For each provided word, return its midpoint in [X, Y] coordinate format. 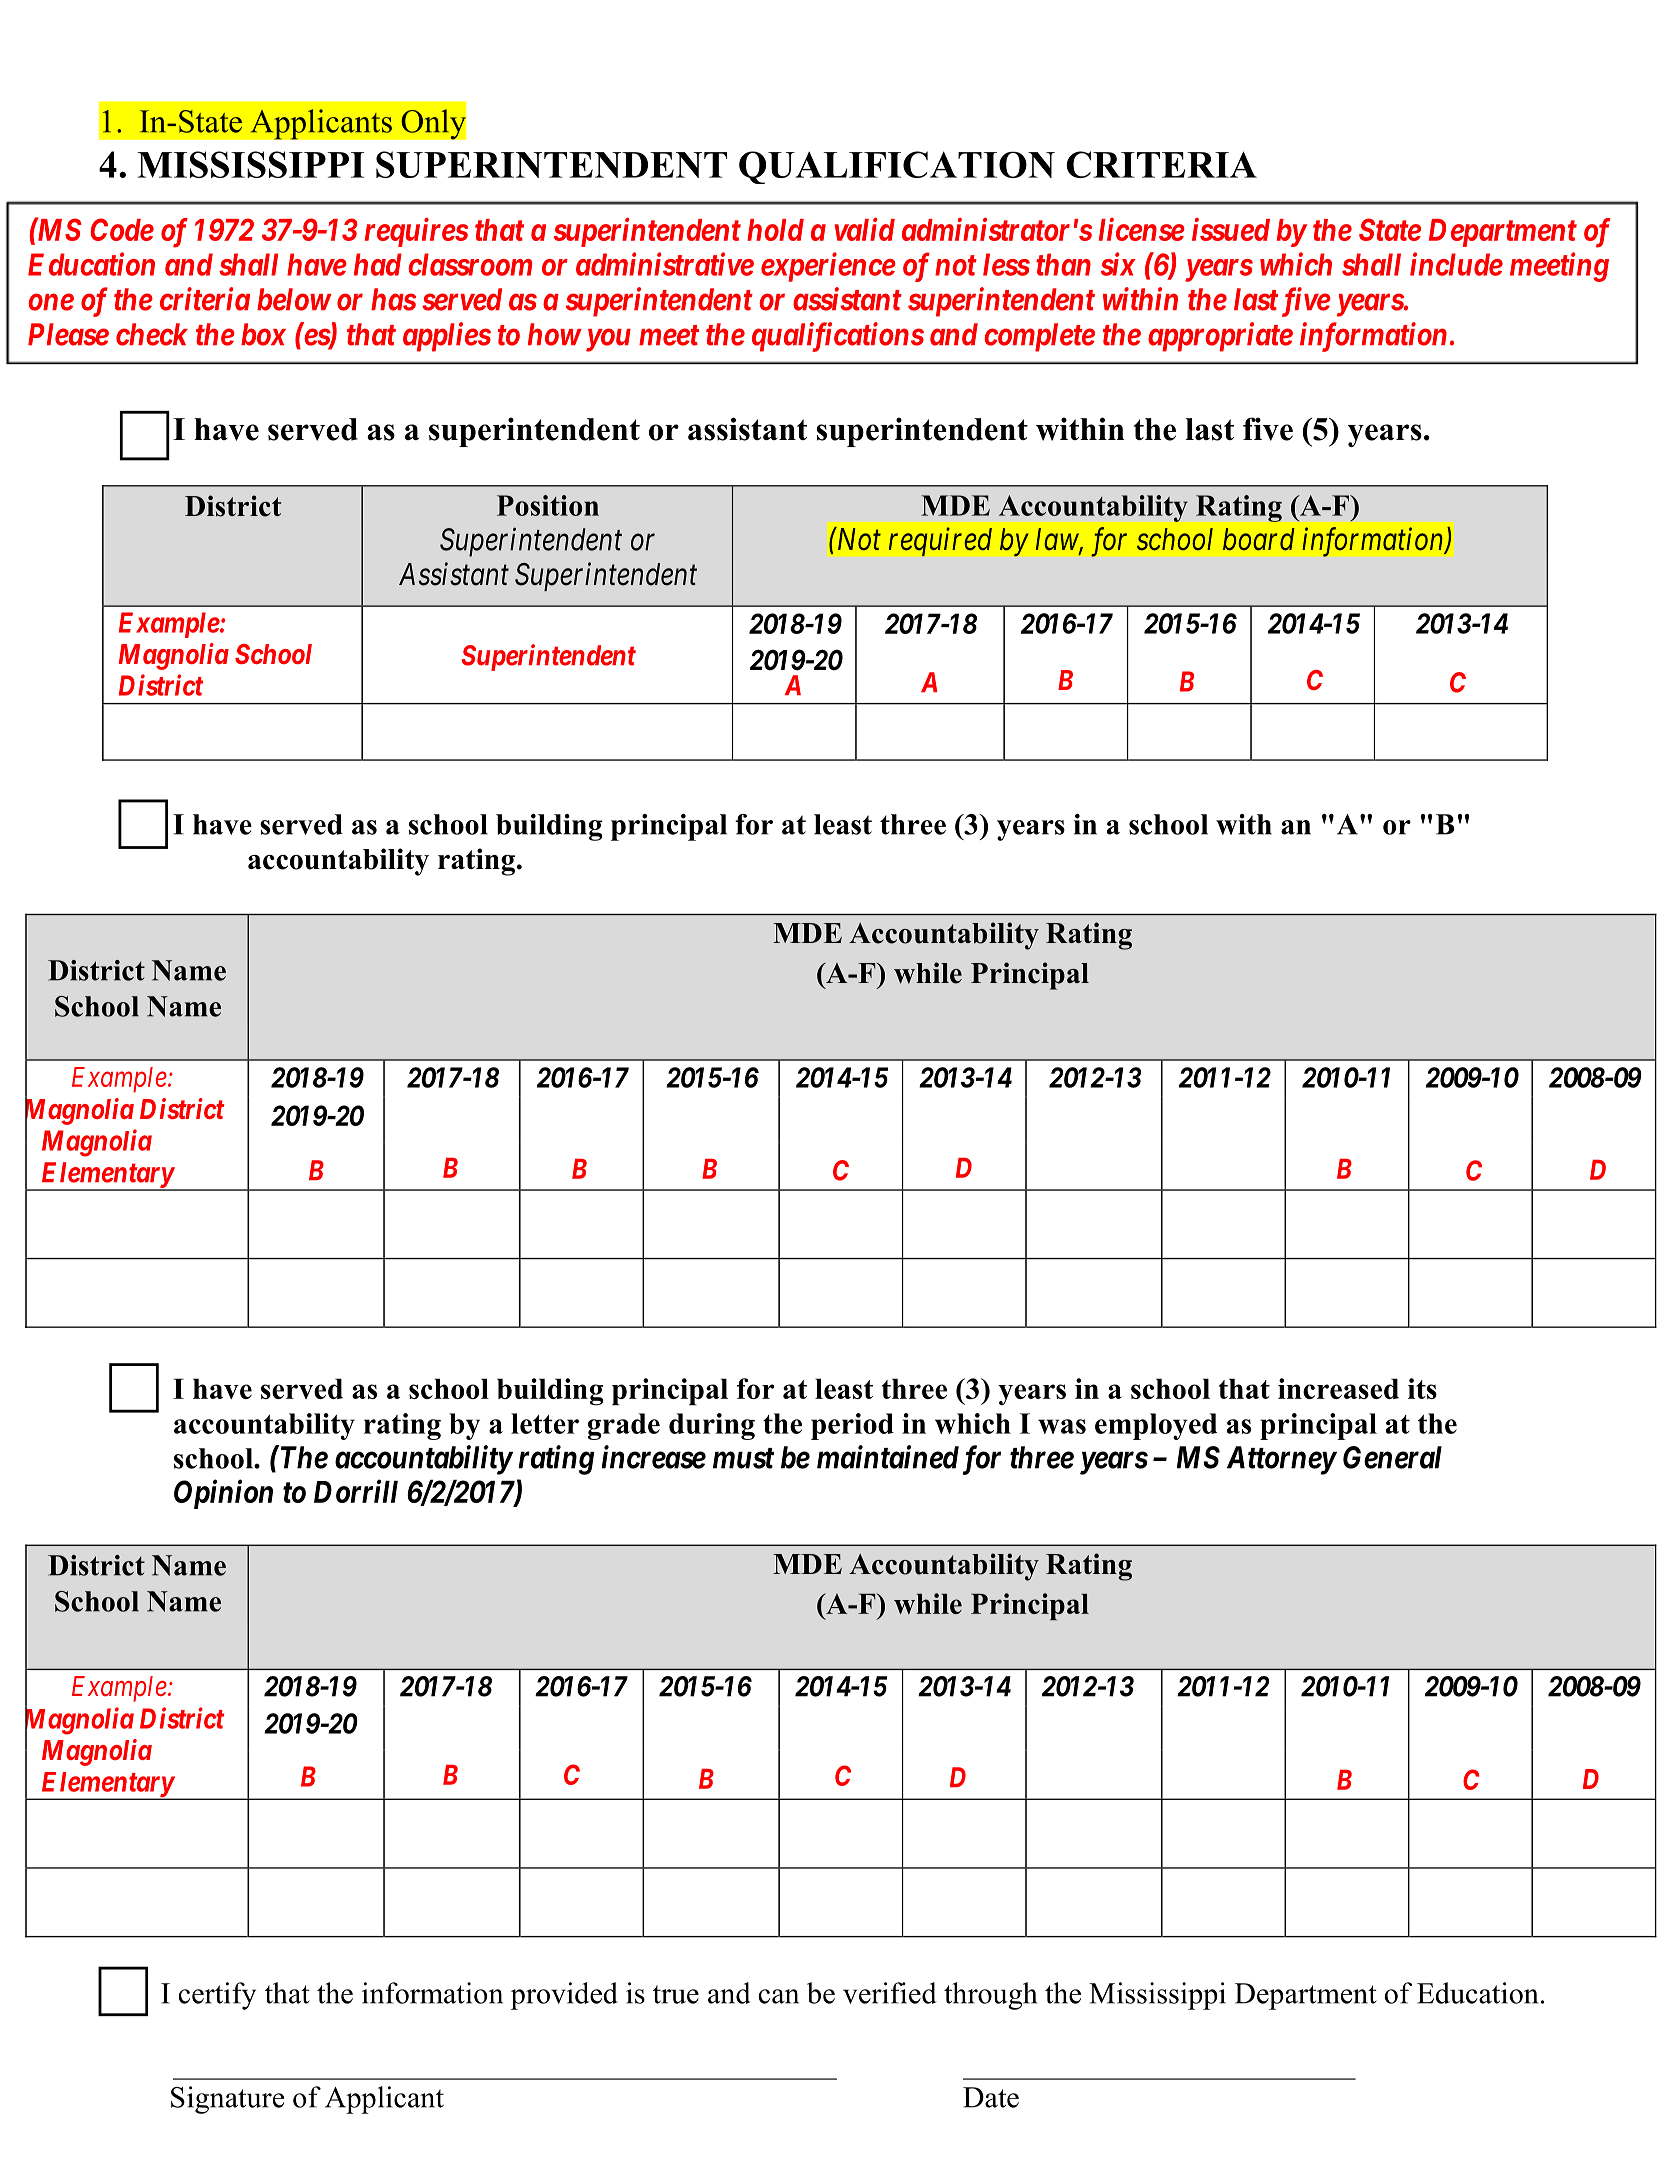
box [263, 334]
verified [890, 1993]
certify [217, 1996]
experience [828, 267]
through [990, 1996]
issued [1231, 229]
